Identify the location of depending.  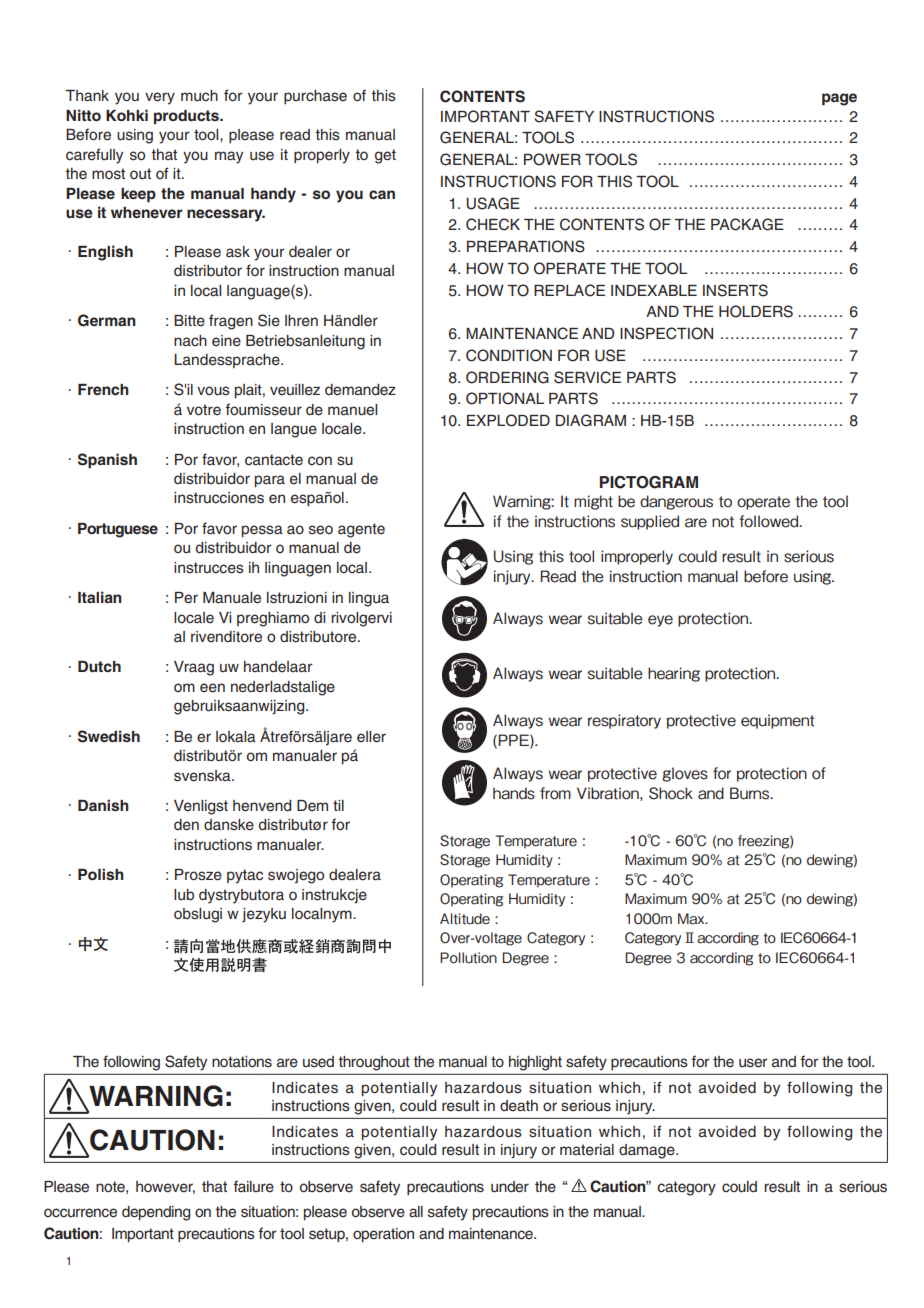
(156, 1213).
